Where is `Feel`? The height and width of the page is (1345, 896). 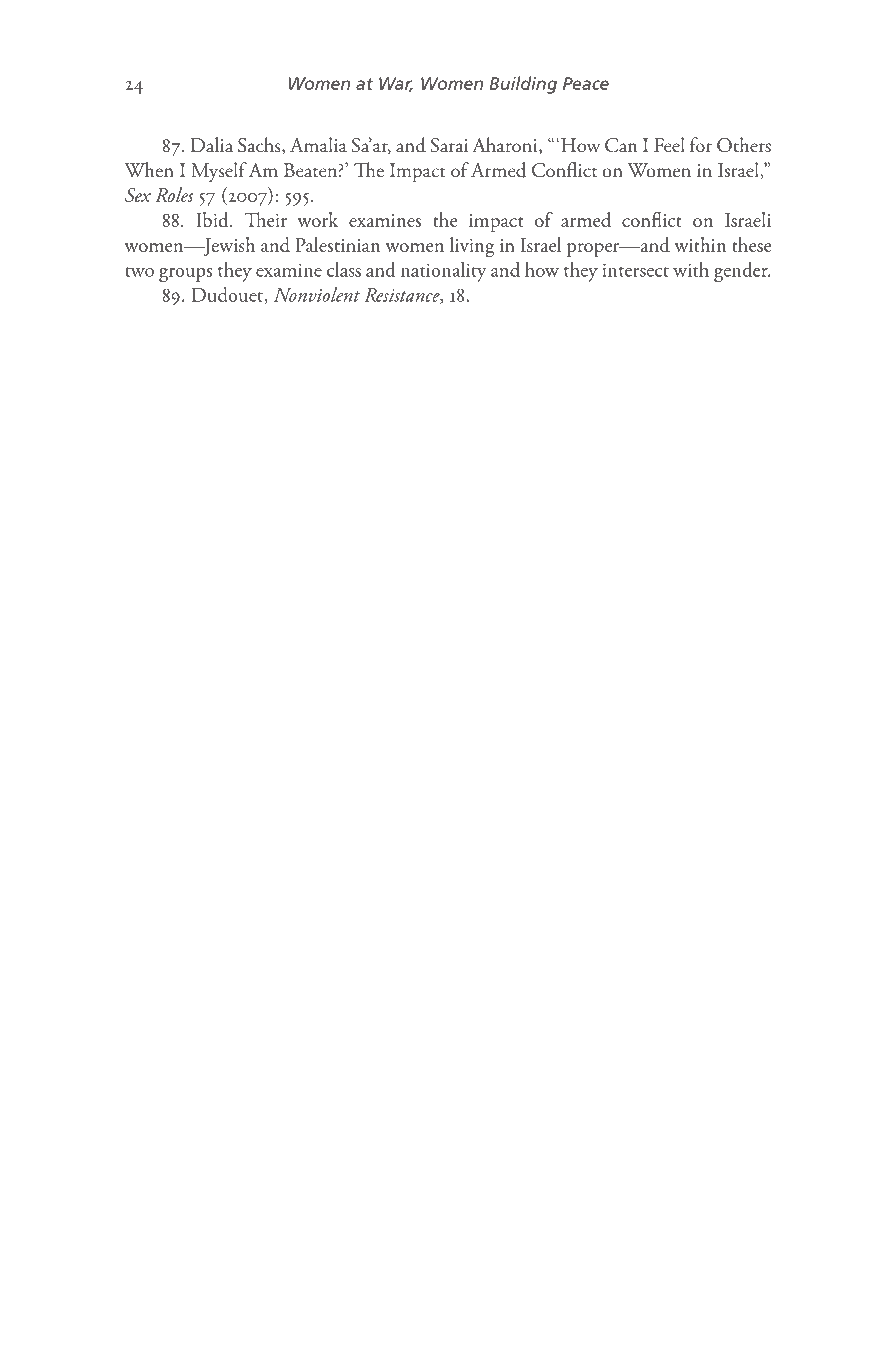
Feel is located at coordinates (669, 145).
